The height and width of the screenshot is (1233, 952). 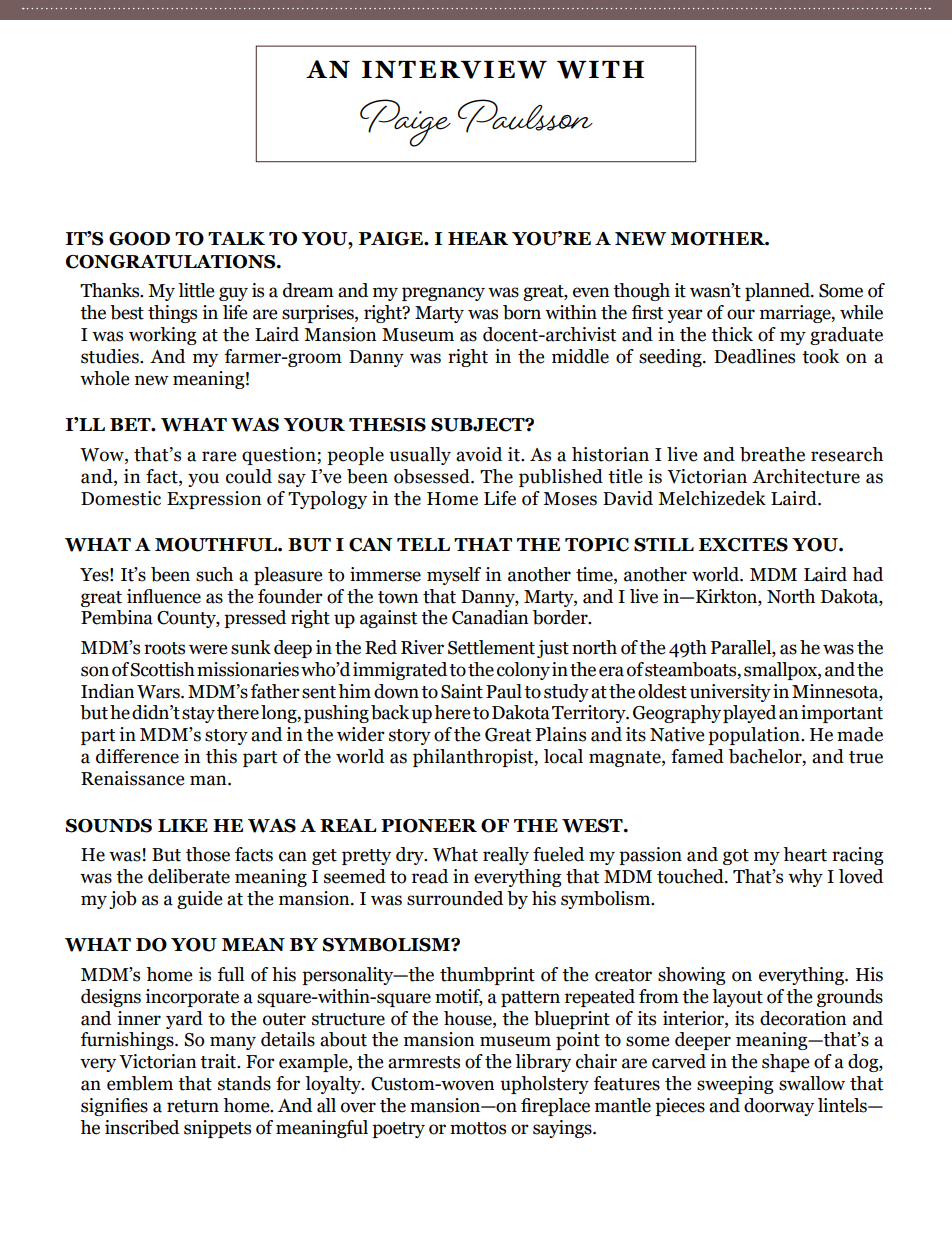 What do you see at coordinates (479, 454) in the screenshot?
I see `avoid` at bounding box center [479, 454].
